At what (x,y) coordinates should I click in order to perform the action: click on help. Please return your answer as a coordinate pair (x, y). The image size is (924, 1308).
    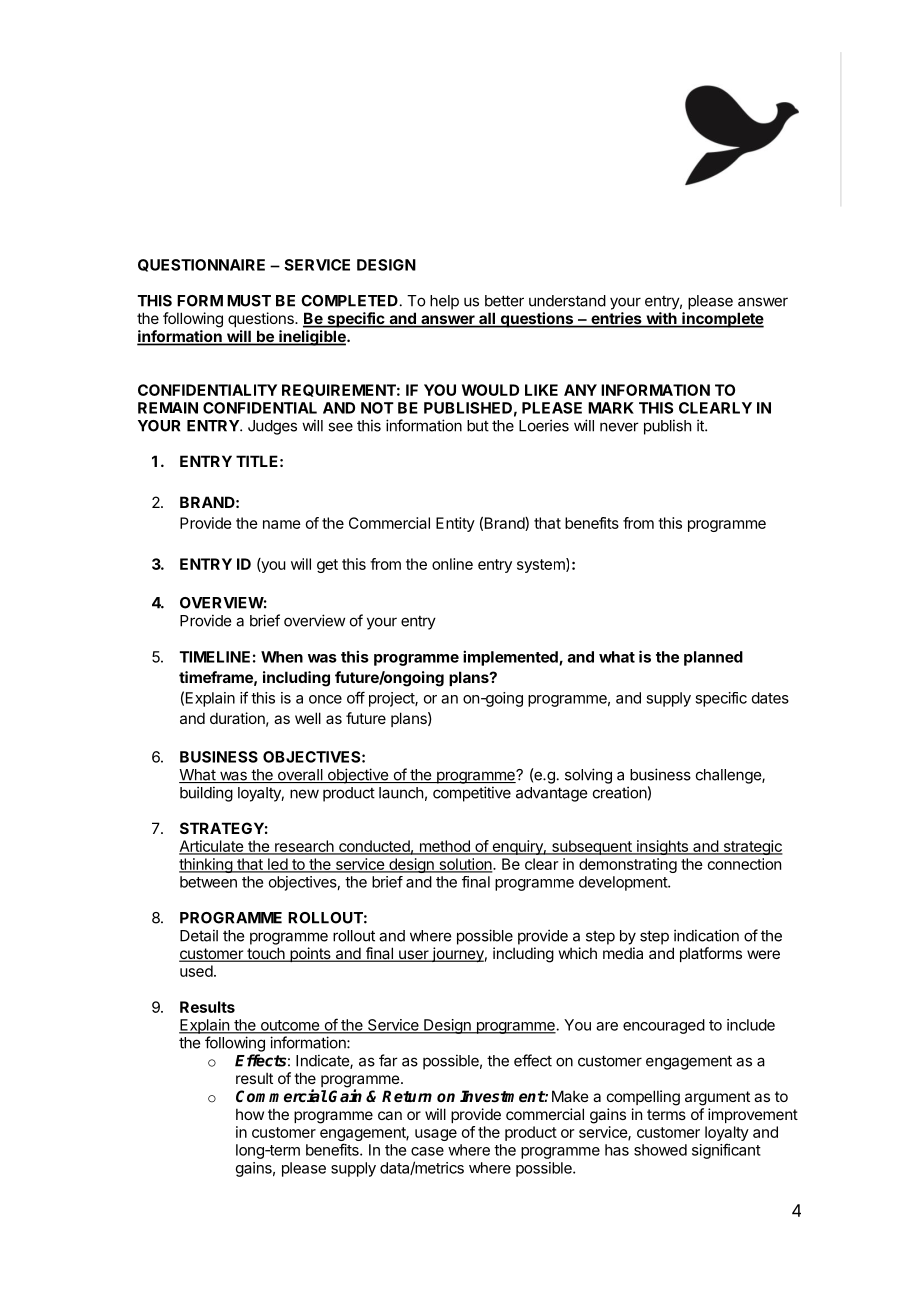
    Looking at the image, I should click on (444, 302).
